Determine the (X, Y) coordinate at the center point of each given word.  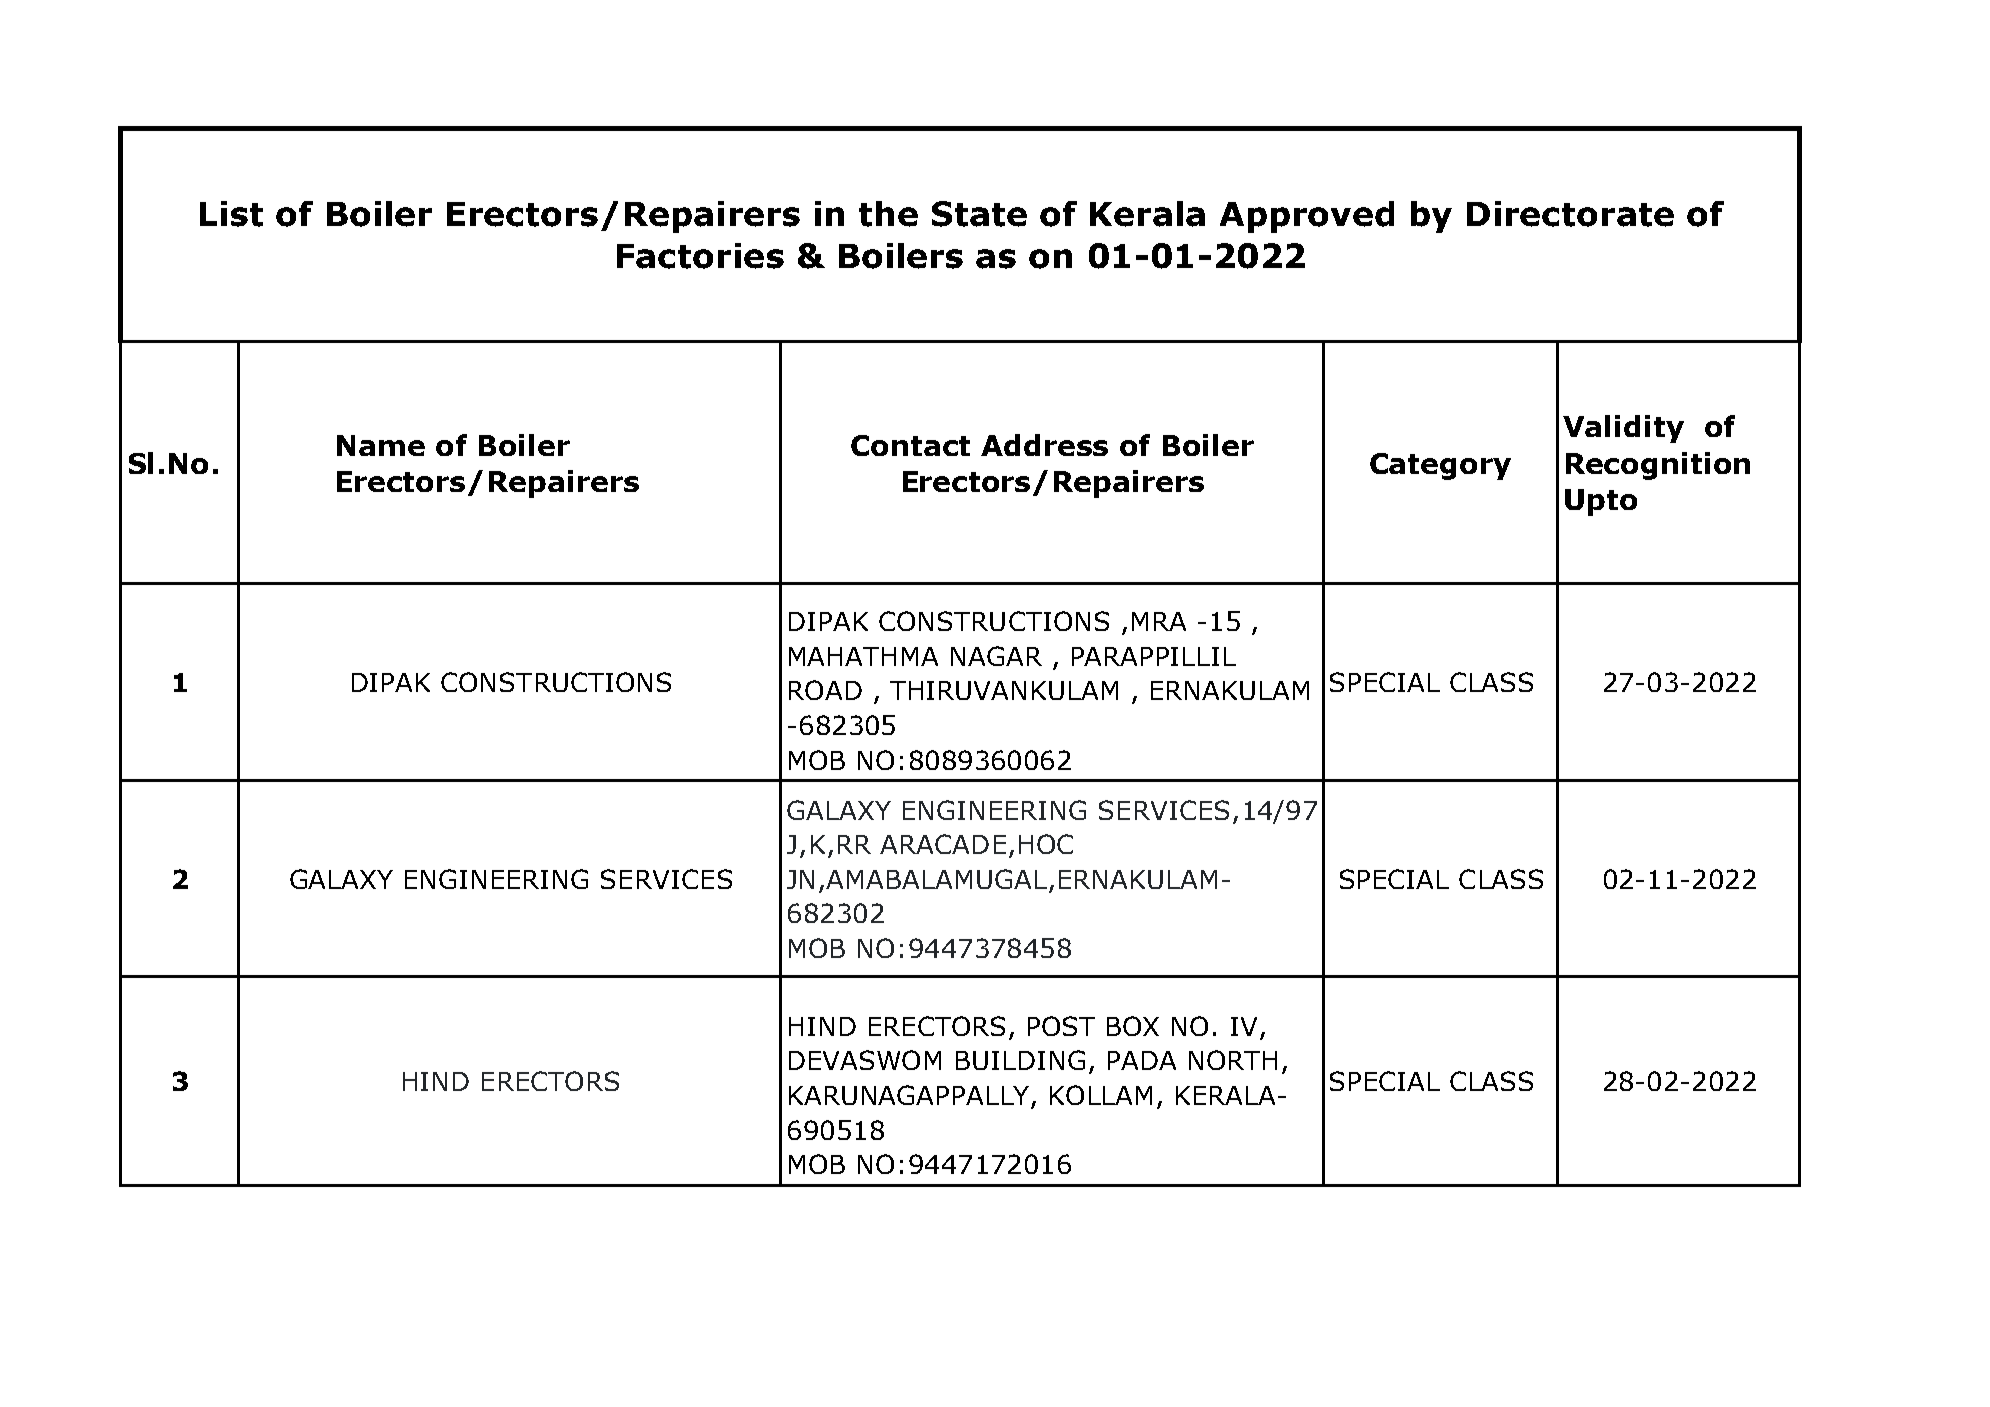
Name (381, 445)
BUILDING (1020, 1060)
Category (1440, 466)
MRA (1159, 621)
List (231, 214)
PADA (1142, 1060)
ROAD (825, 690)
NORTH (1233, 1060)
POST (1061, 1026)
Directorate (1570, 214)
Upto (1601, 502)
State (979, 214)
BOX (1133, 1026)
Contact (910, 445)
